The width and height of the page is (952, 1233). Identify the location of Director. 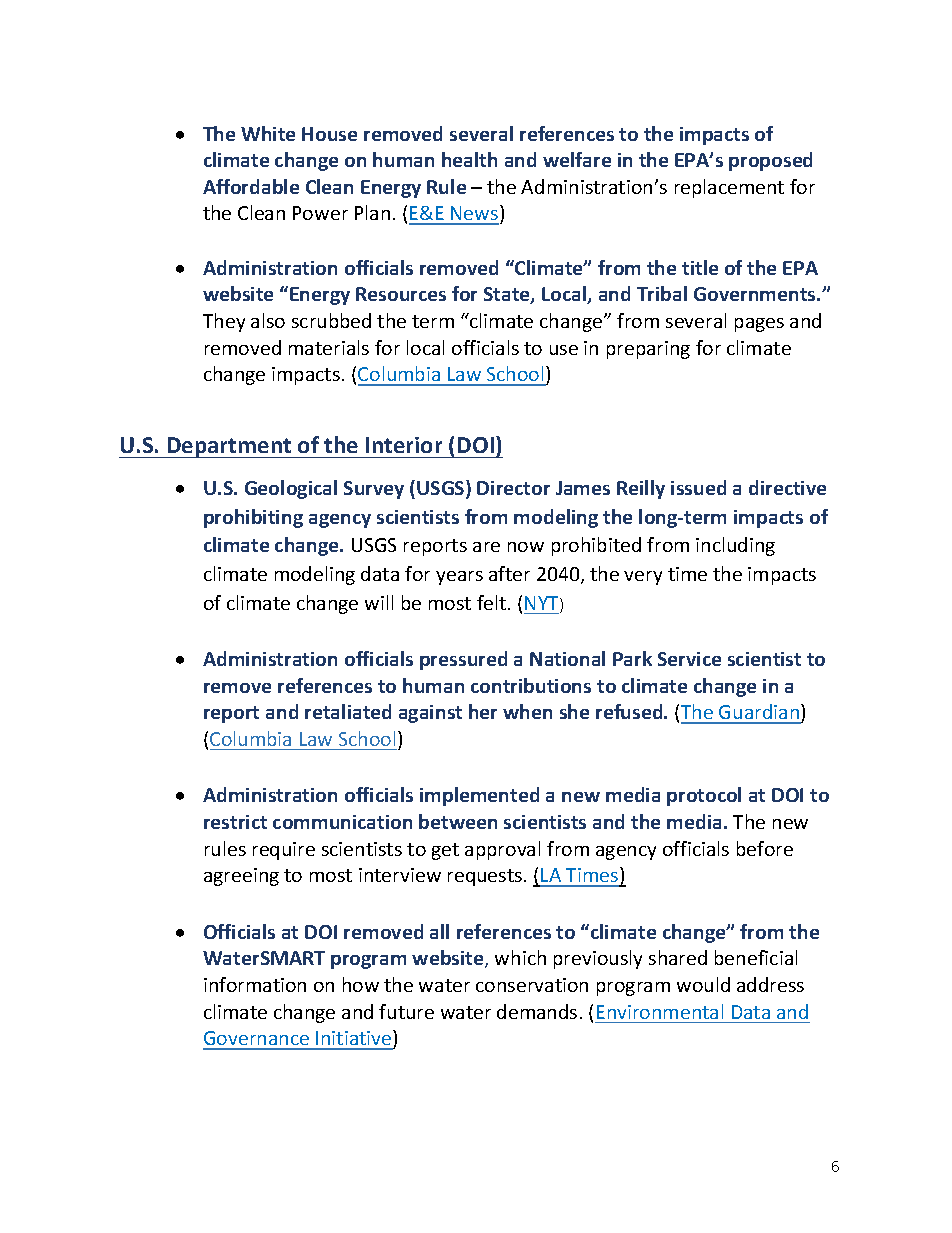
(513, 488).
